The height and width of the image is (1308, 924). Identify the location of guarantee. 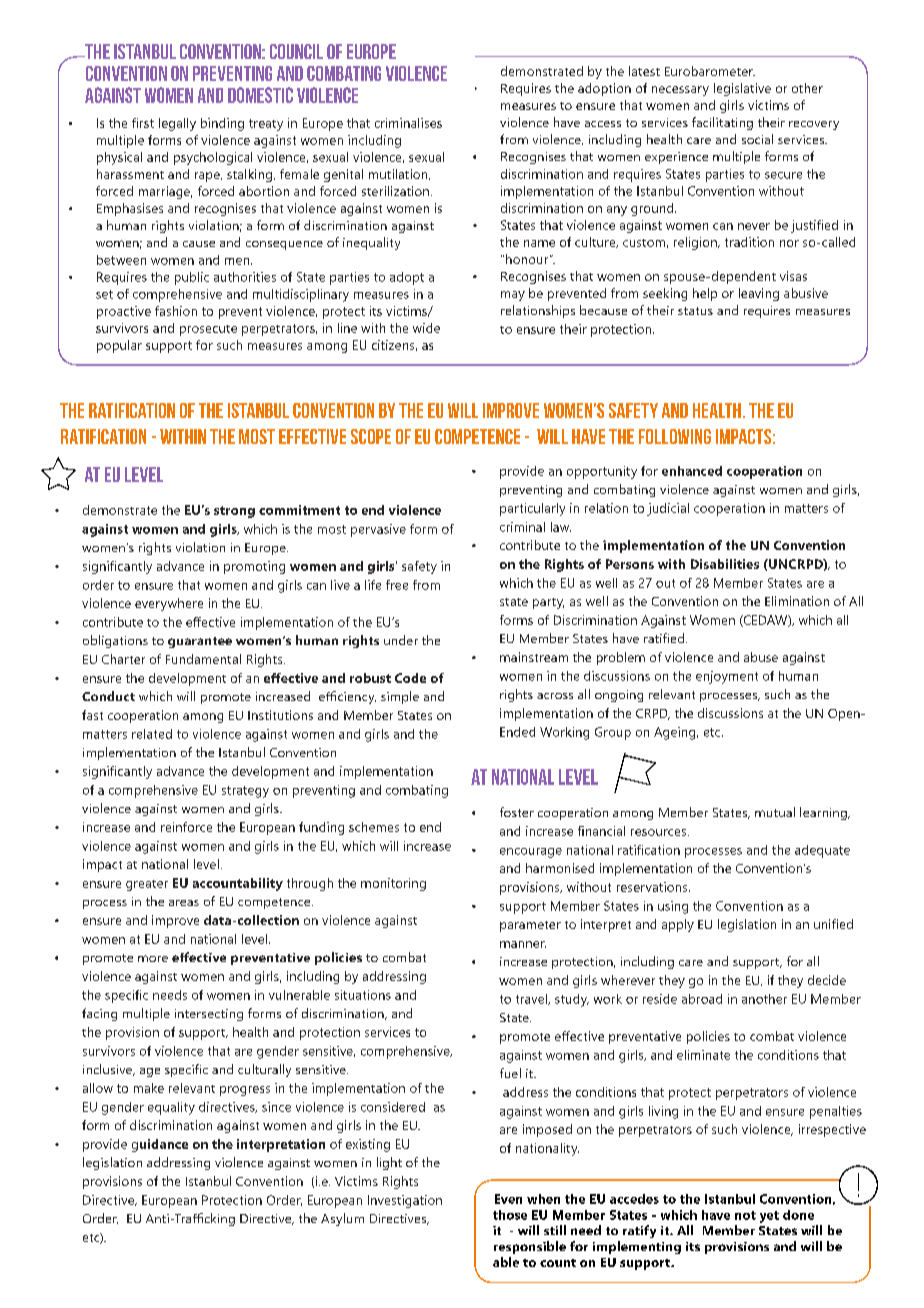
(200, 642).
